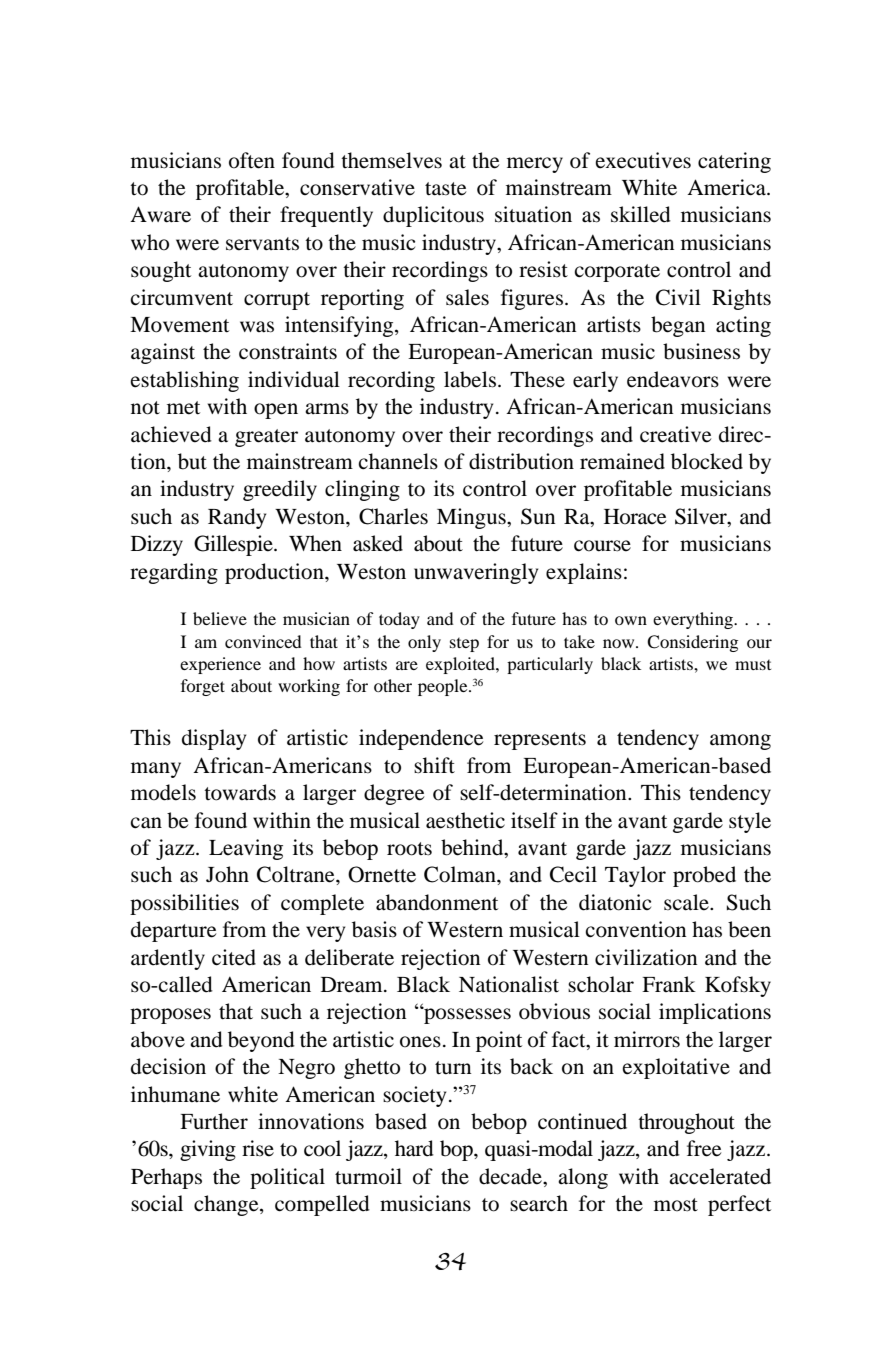  What do you see at coordinates (208, 1150) in the screenshot?
I see `giving` at bounding box center [208, 1150].
